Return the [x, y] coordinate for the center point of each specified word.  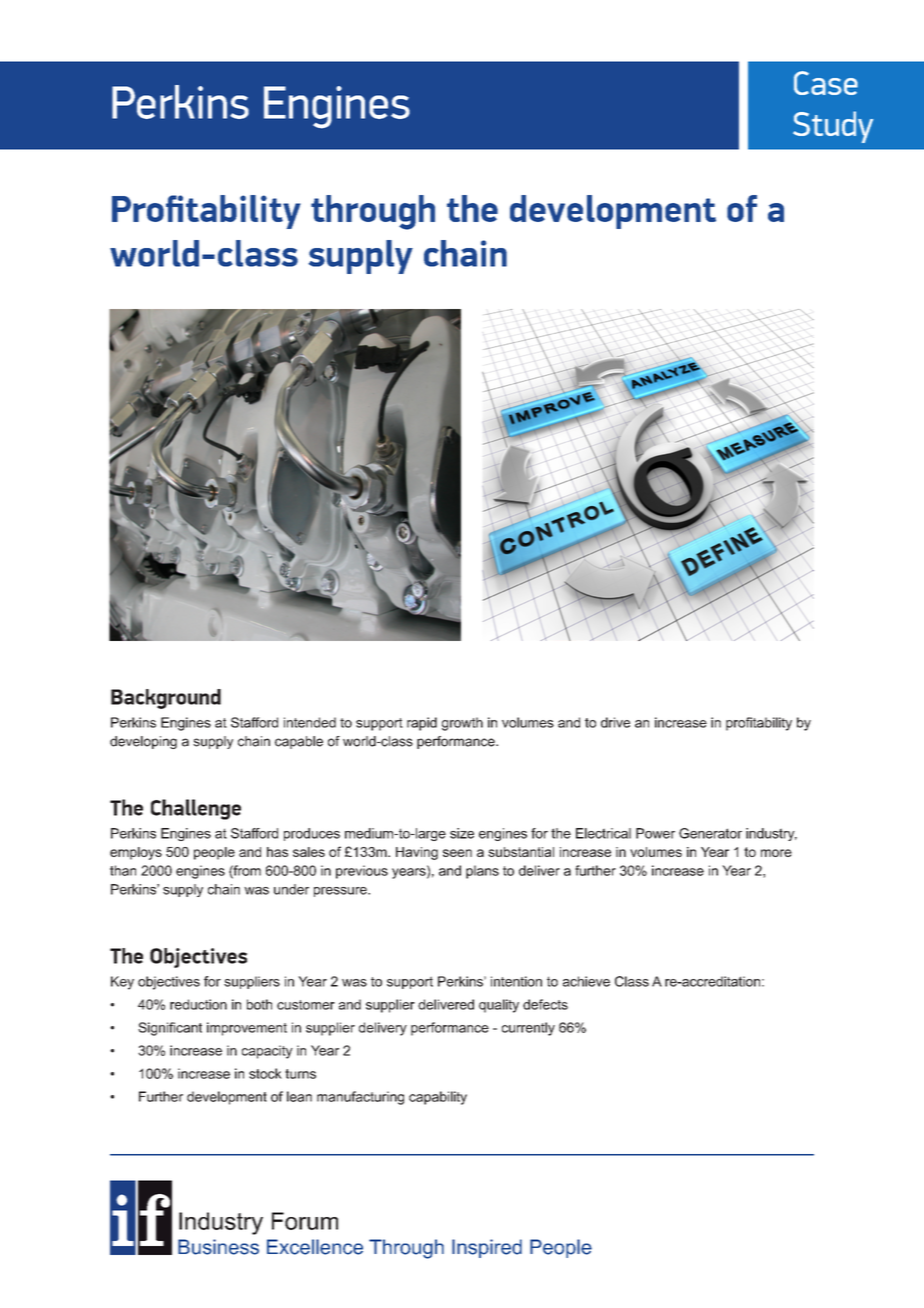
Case [826, 83]
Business [218, 1247]
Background [166, 699]
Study [833, 127]
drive [615, 722]
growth [462, 724]
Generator [710, 833]
